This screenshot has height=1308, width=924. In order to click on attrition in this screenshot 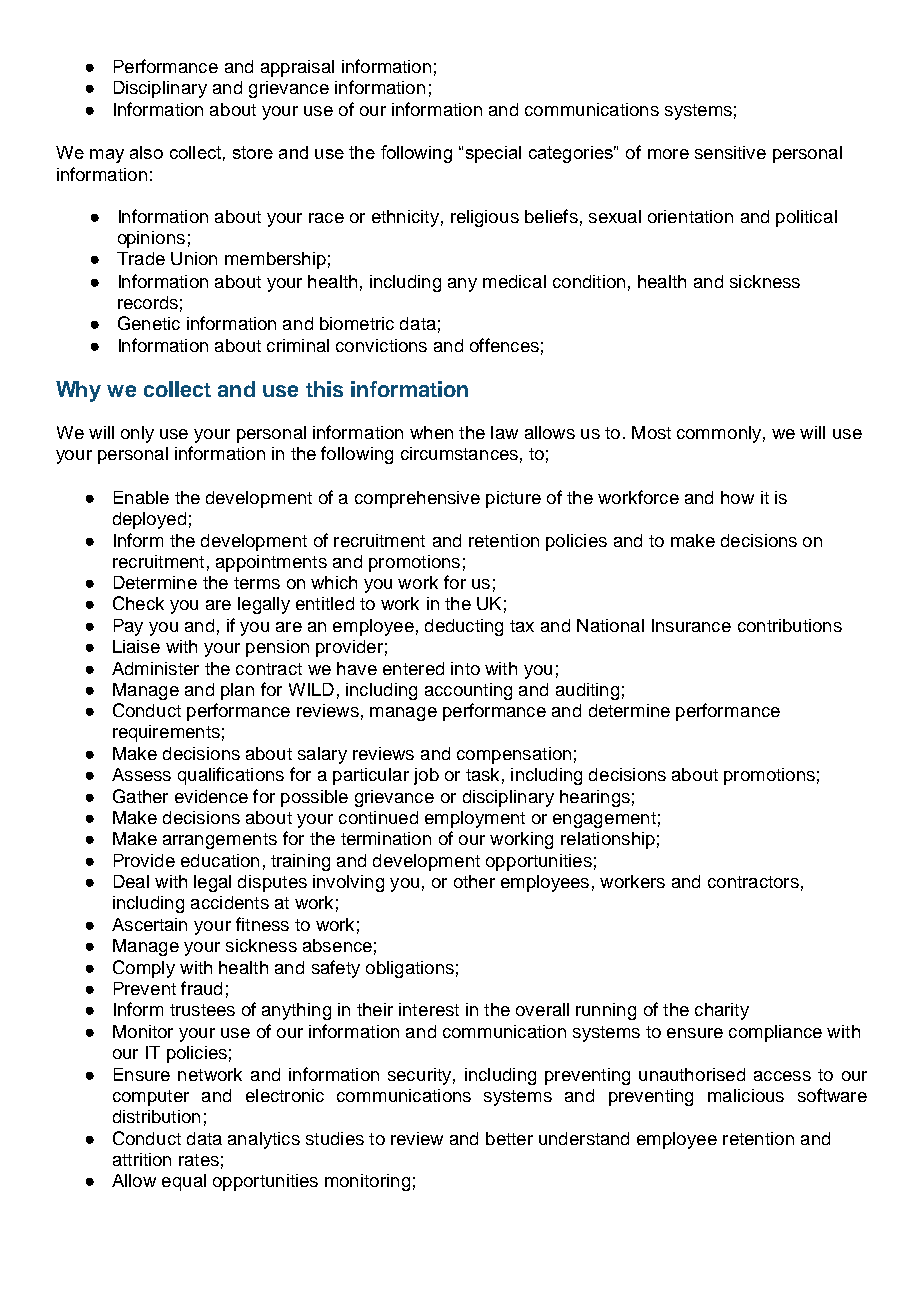, I will do `click(142, 1159)`.
